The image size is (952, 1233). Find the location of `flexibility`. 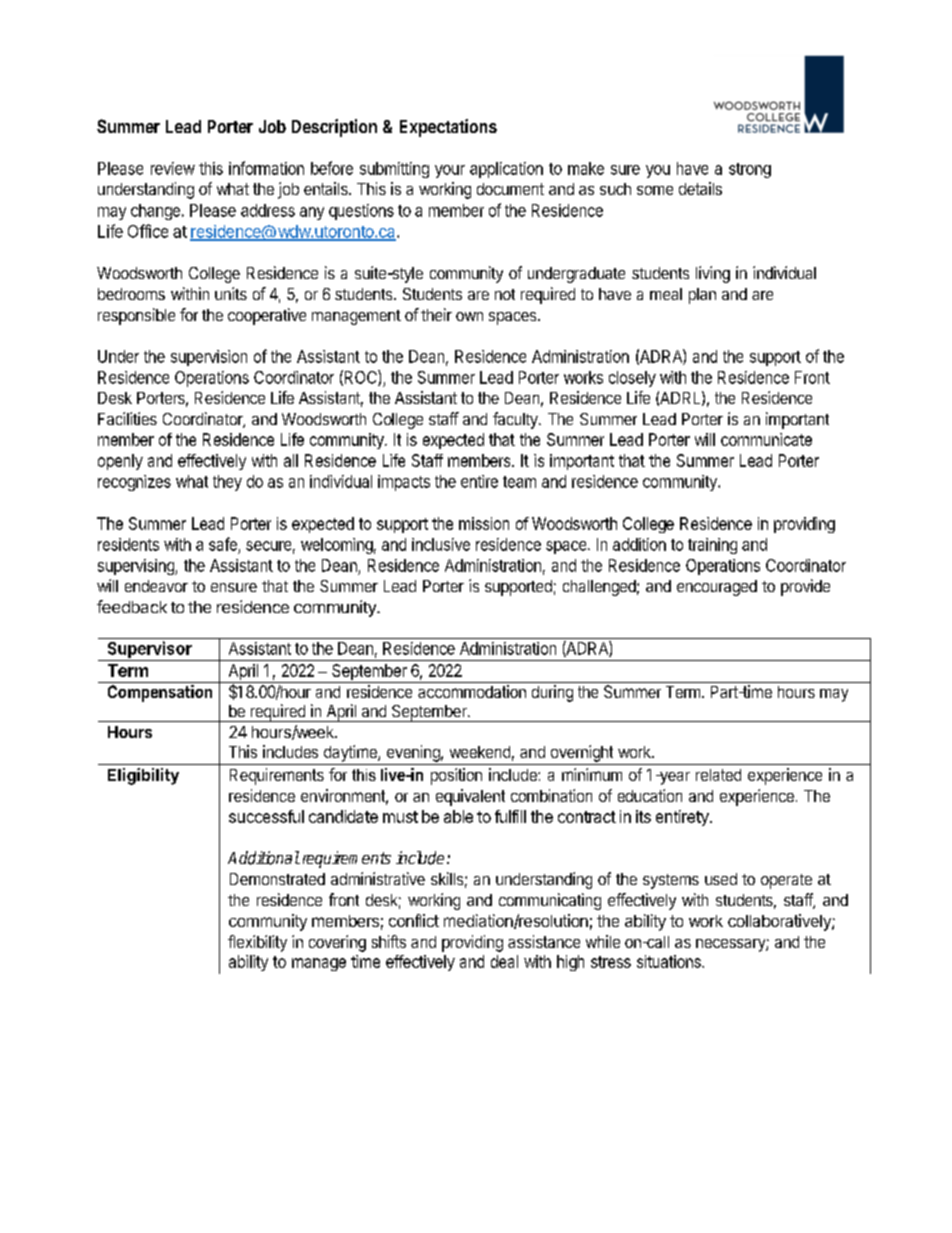

flexibility is located at coordinates (257, 943).
